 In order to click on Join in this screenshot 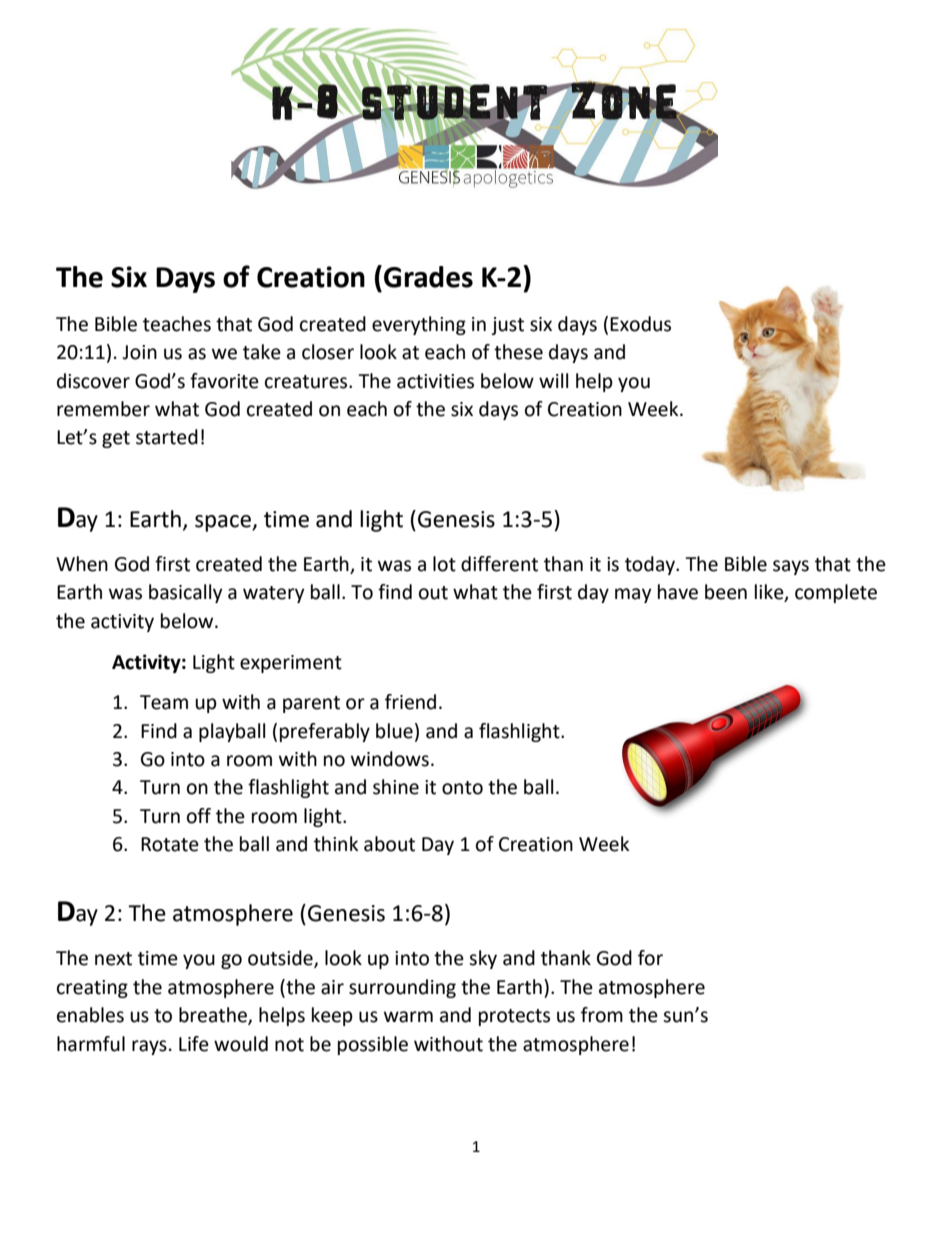, I will do `click(139, 352)`.
